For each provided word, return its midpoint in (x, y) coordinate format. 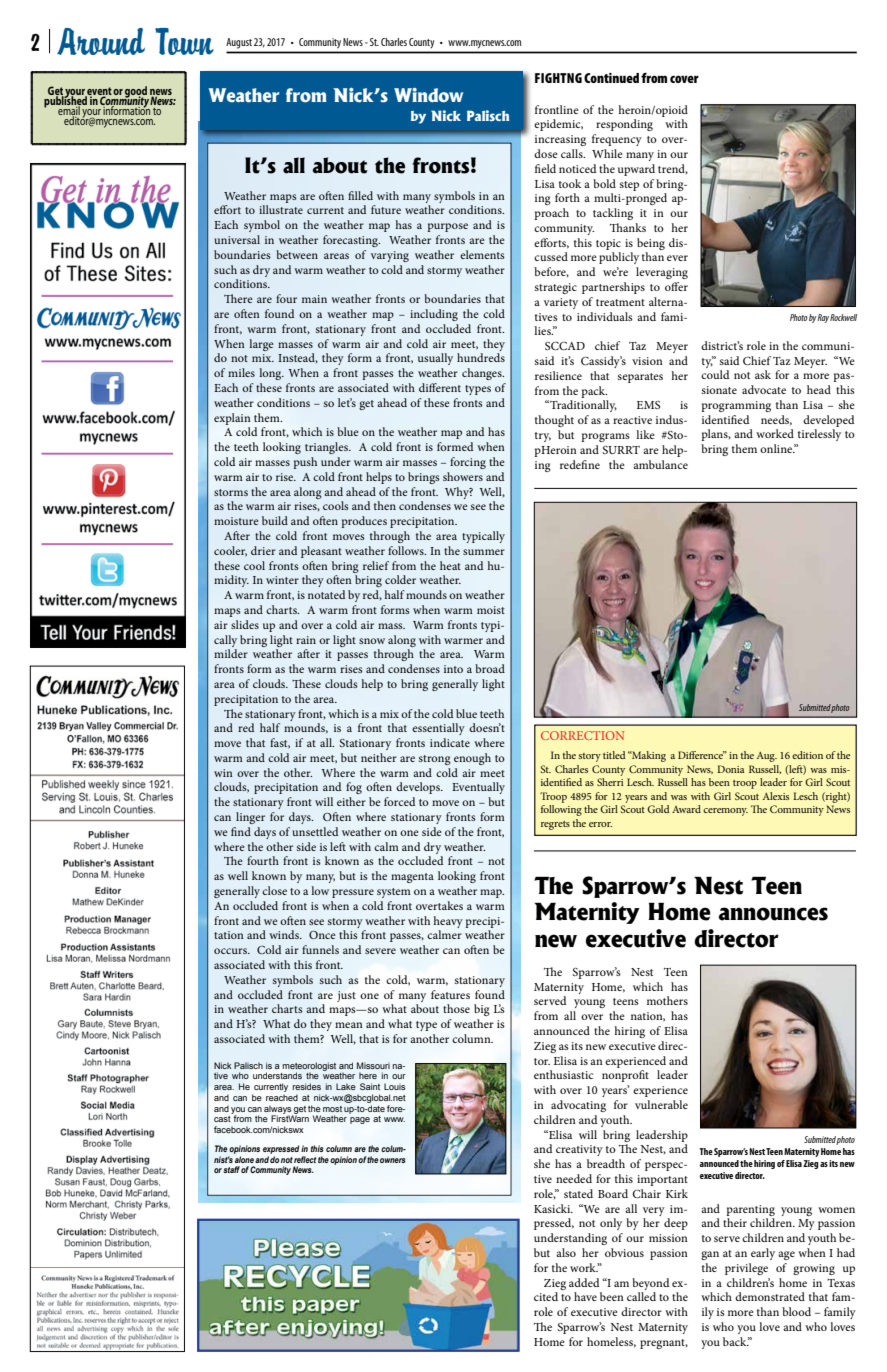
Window (428, 95)
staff (231, 1169)
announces (773, 914)
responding (624, 125)
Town (184, 41)
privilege (746, 1269)
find (241, 831)
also (566, 1252)
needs (776, 420)
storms (231, 492)
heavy (448, 922)
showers (463, 476)
